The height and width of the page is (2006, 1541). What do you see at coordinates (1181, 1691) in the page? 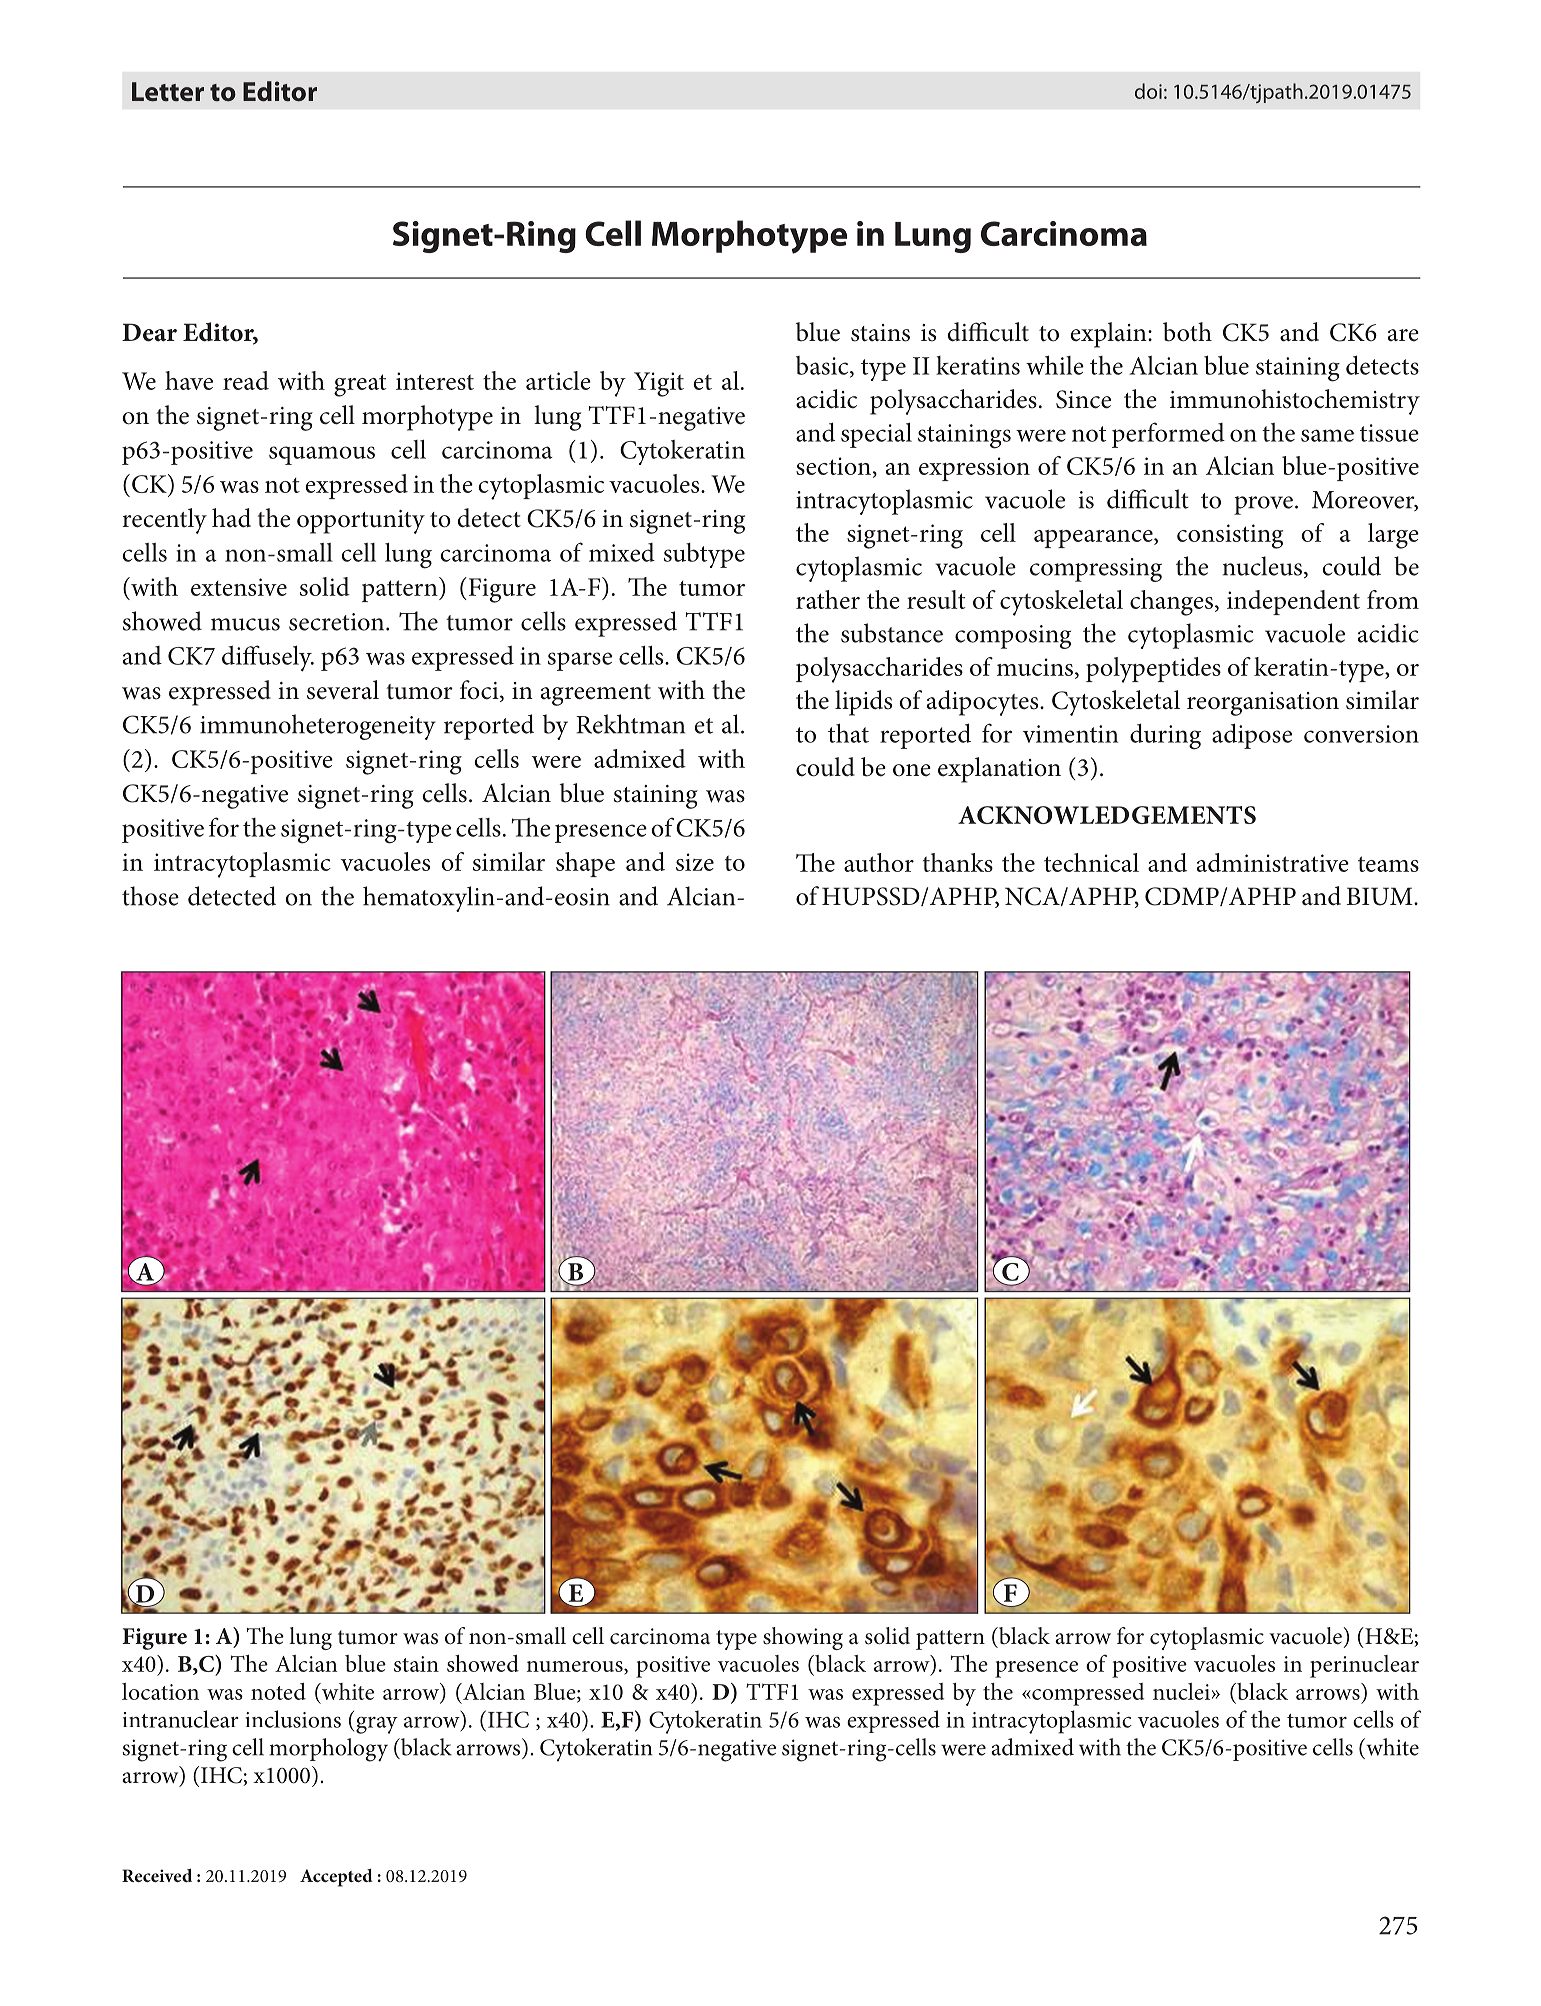
I see `nuclei` at bounding box center [1181, 1691].
